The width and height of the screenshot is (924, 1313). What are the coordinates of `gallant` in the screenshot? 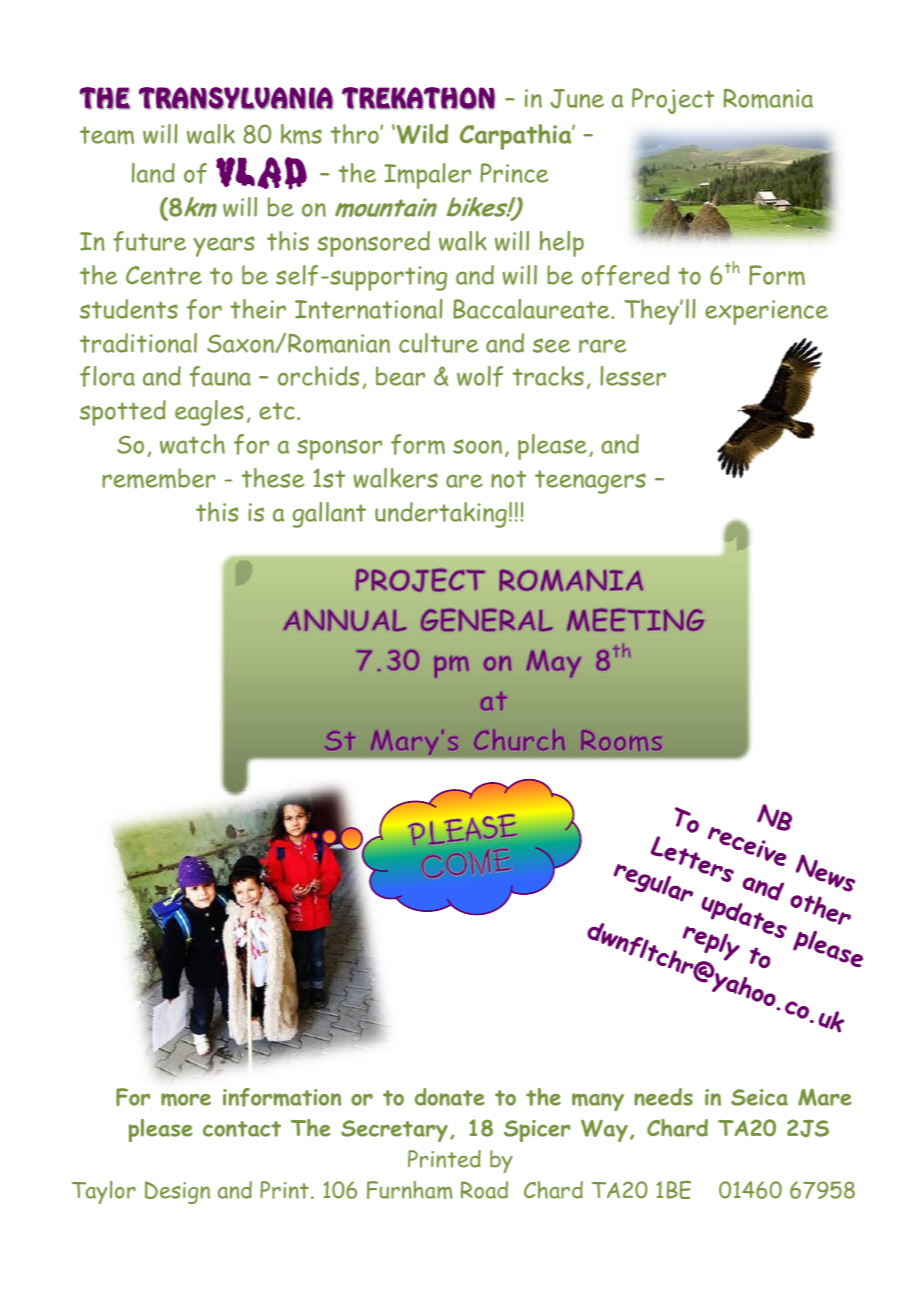 It's located at (329, 515).
